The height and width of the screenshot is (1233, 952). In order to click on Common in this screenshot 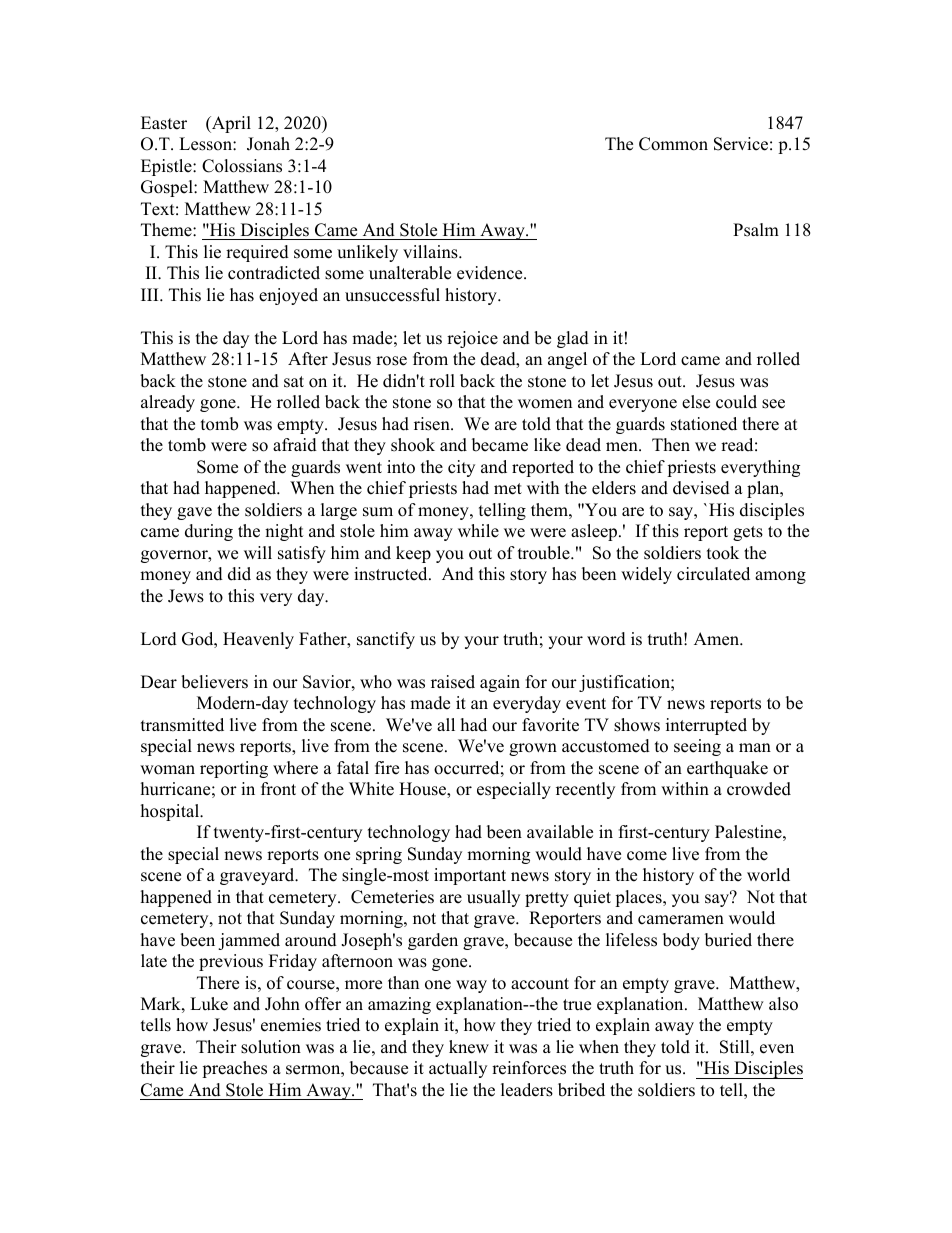, I will do `click(673, 144)`.
